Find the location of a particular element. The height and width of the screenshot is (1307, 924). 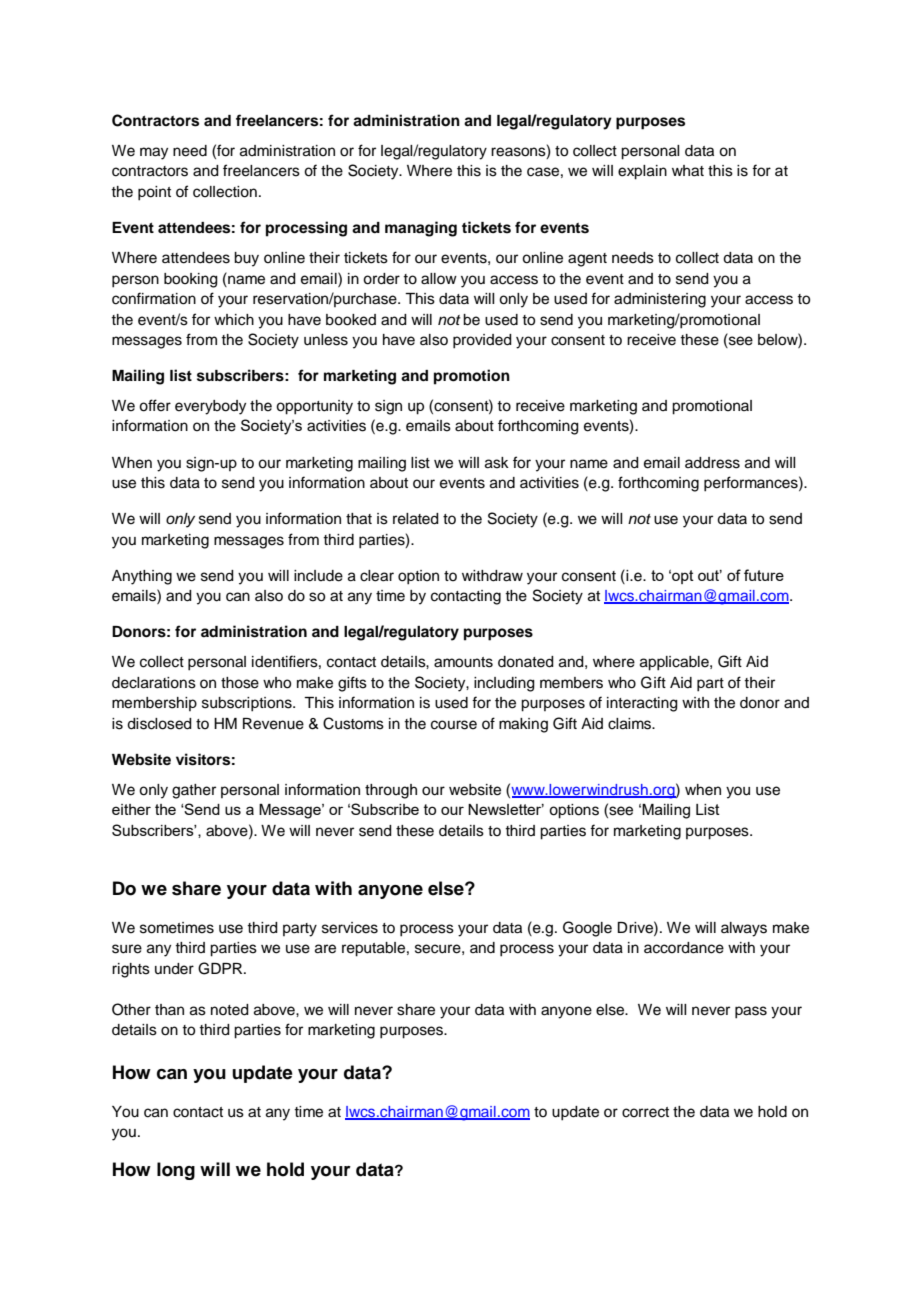

pass is located at coordinates (751, 1012).
